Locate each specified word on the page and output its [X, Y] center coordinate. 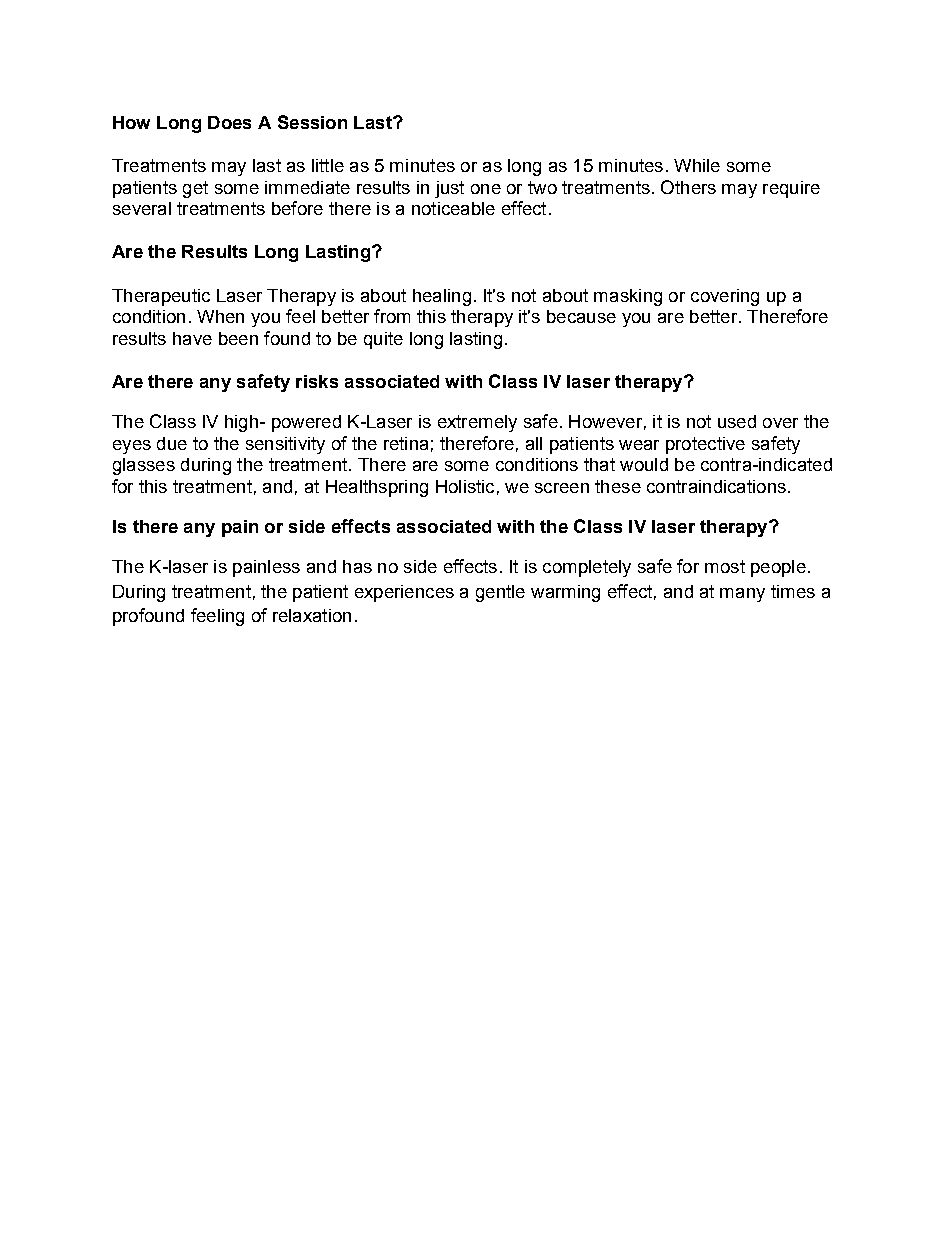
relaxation [312, 615]
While [697, 165]
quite [383, 340]
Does [229, 122]
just [449, 189]
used [737, 421]
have [192, 338]
